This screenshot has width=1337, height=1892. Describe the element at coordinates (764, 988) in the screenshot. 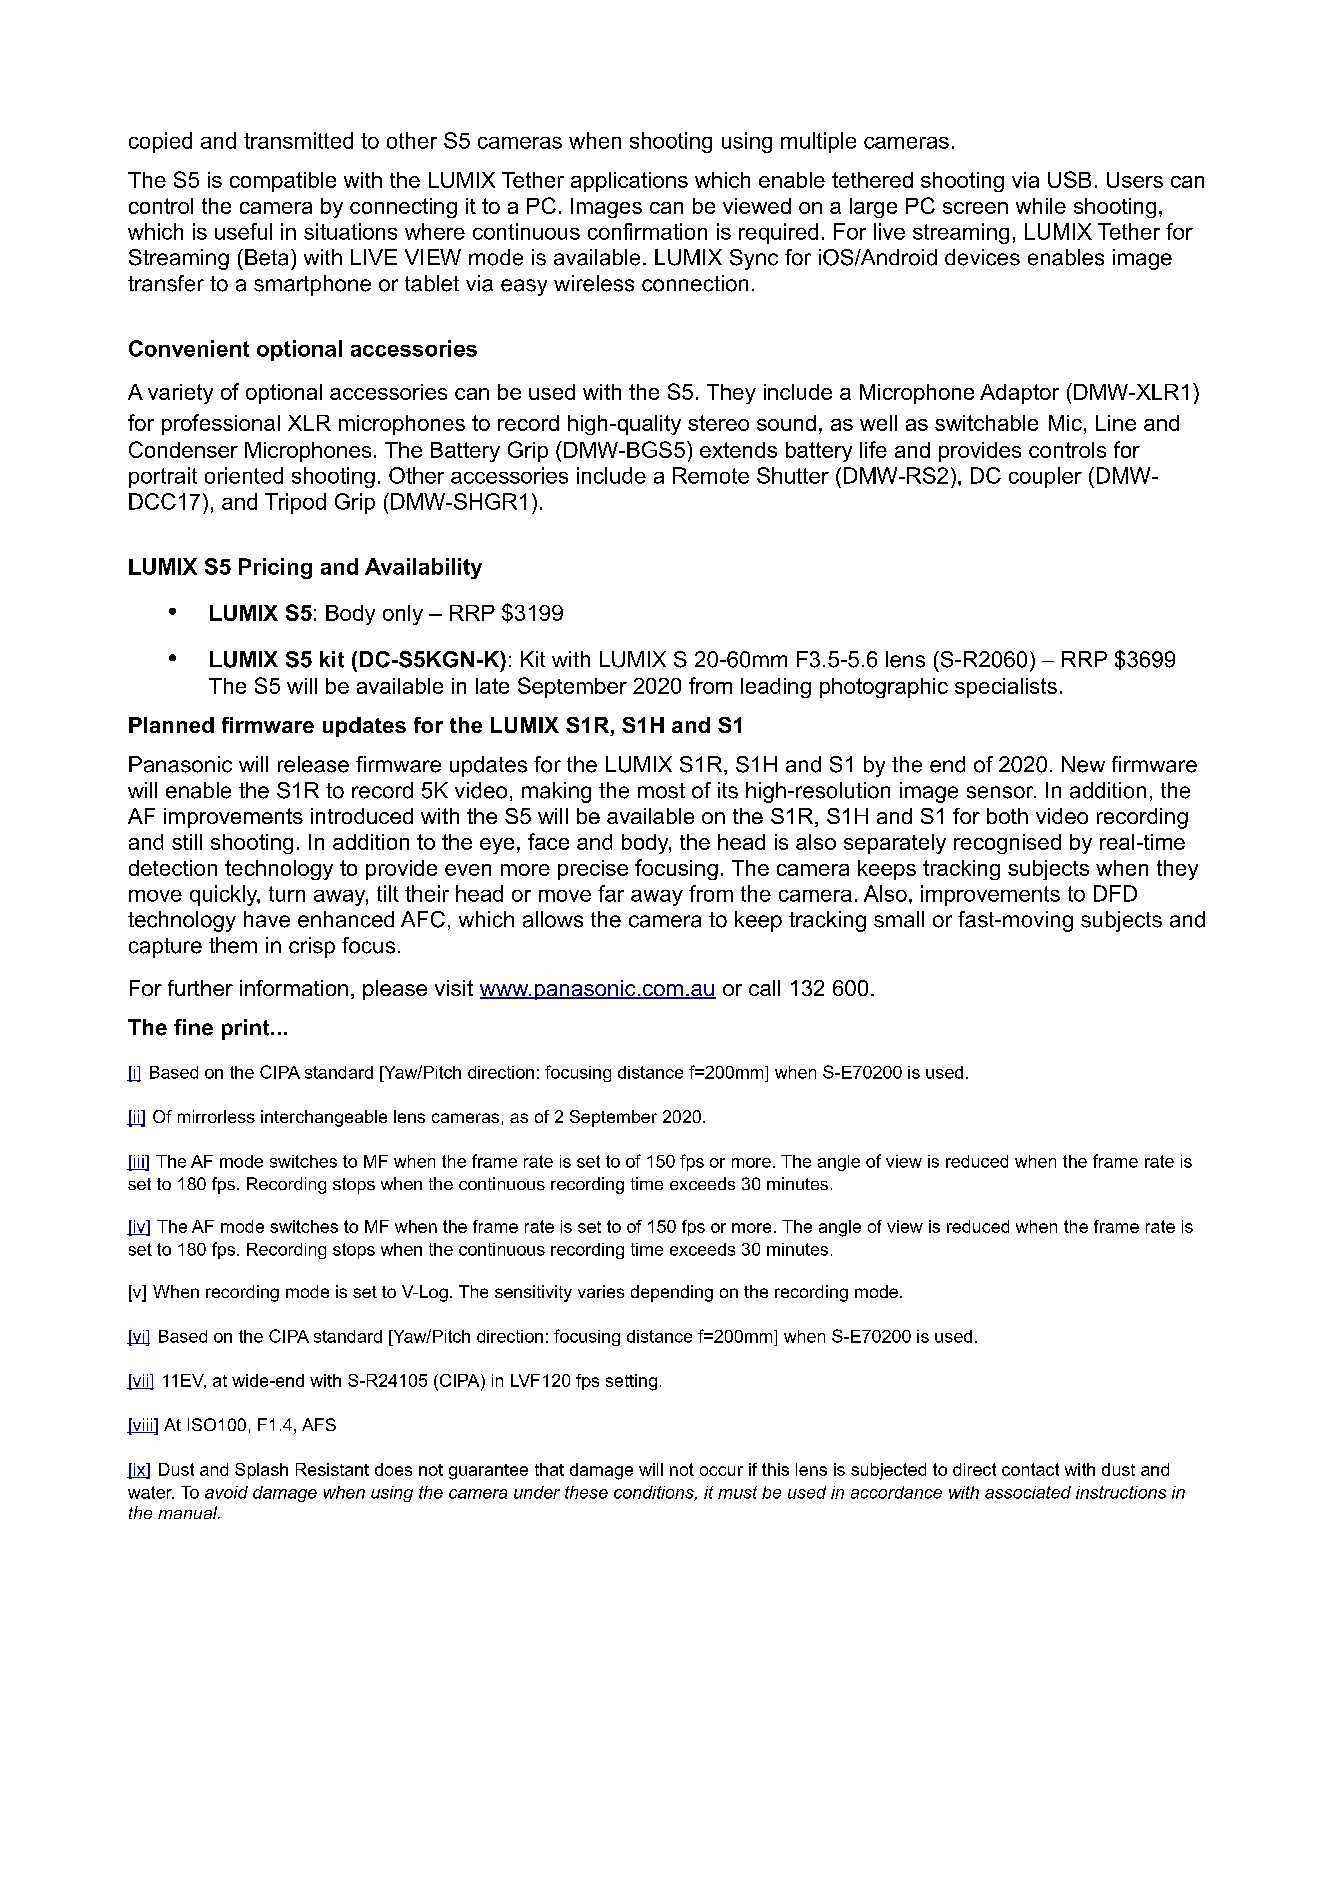

I see `call` at that location.
